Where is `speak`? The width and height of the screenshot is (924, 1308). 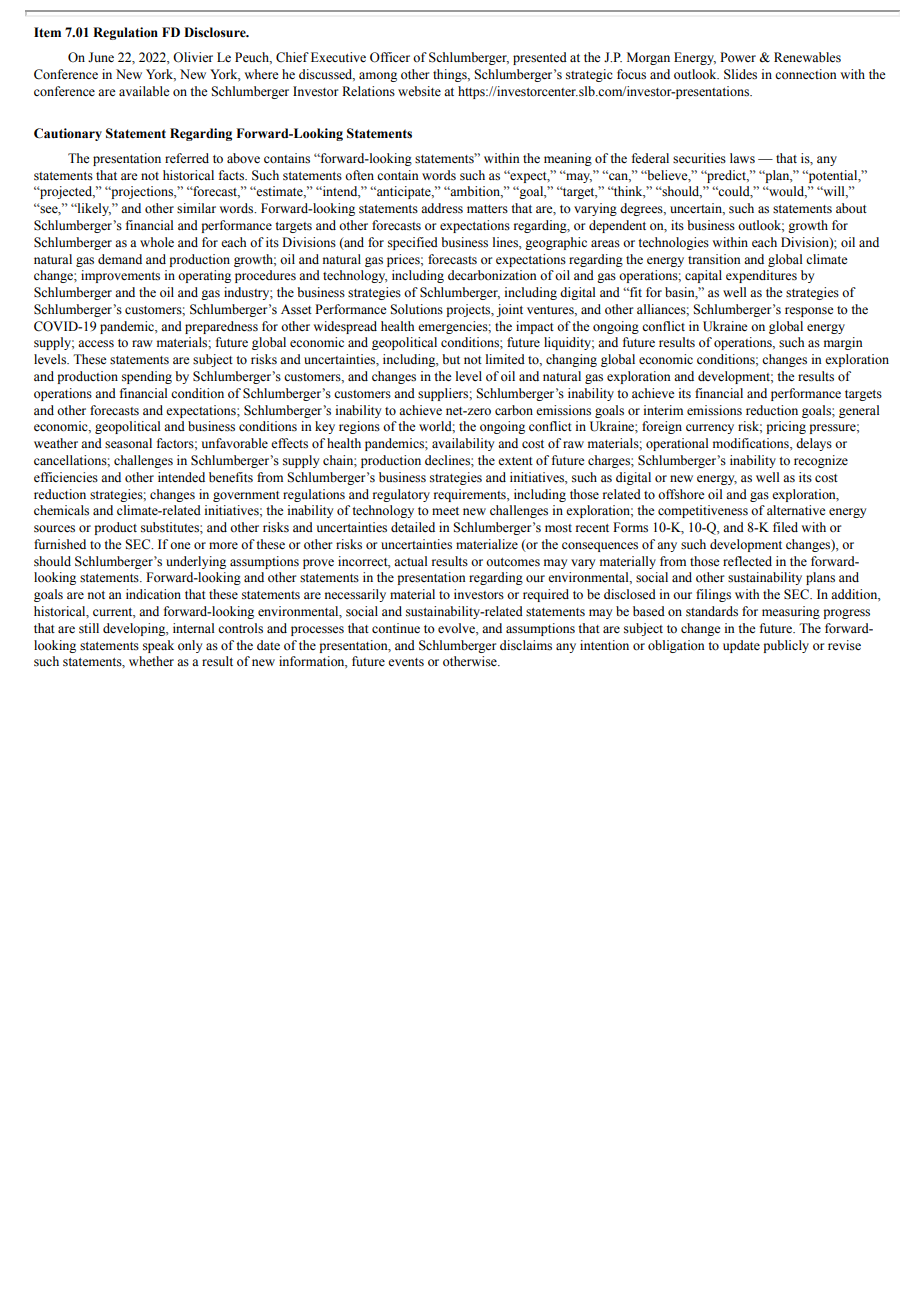 speak is located at coordinates (158, 646).
